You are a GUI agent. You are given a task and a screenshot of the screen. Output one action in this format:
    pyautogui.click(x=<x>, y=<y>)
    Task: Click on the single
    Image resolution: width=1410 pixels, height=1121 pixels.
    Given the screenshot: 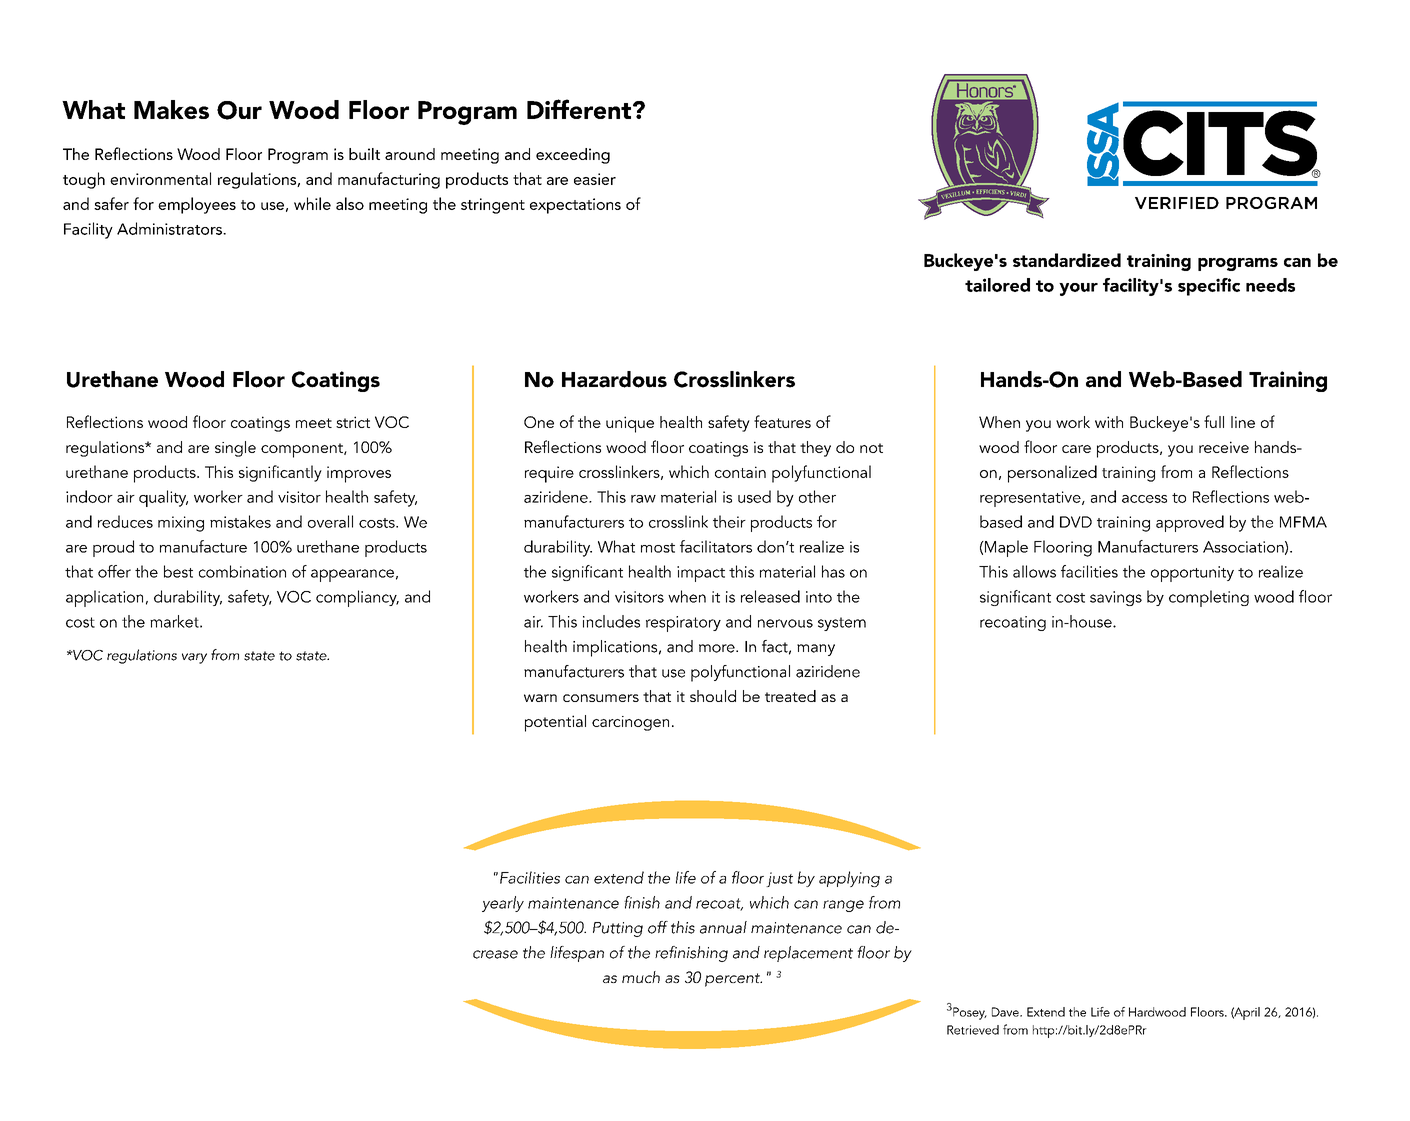 What is the action you would take?
    pyautogui.click(x=235, y=449)
